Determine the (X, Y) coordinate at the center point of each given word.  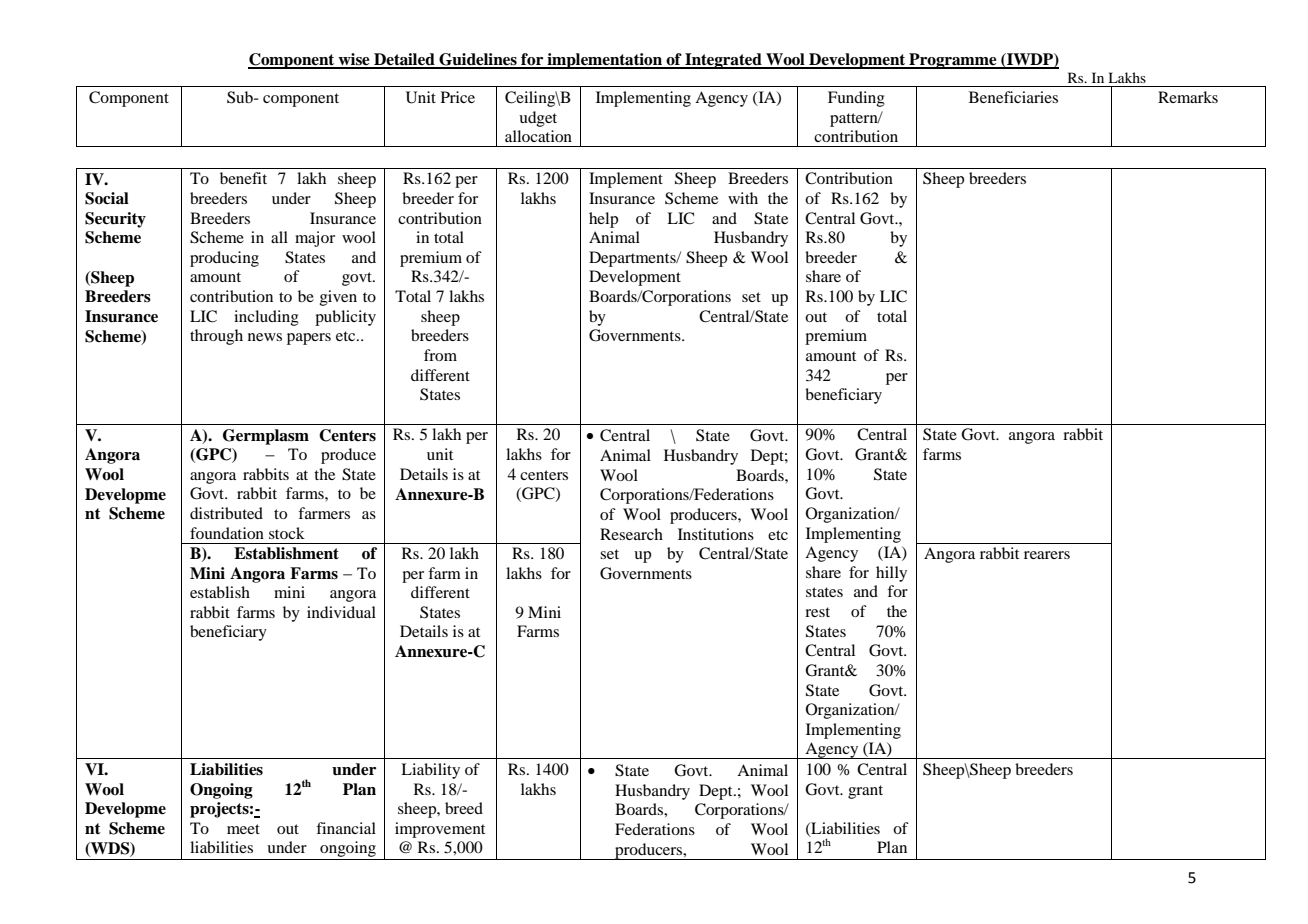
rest (817, 612)
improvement (440, 830)
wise (354, 60)
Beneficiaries (1013, 97)
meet (243, 829)
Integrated (723, 61)
